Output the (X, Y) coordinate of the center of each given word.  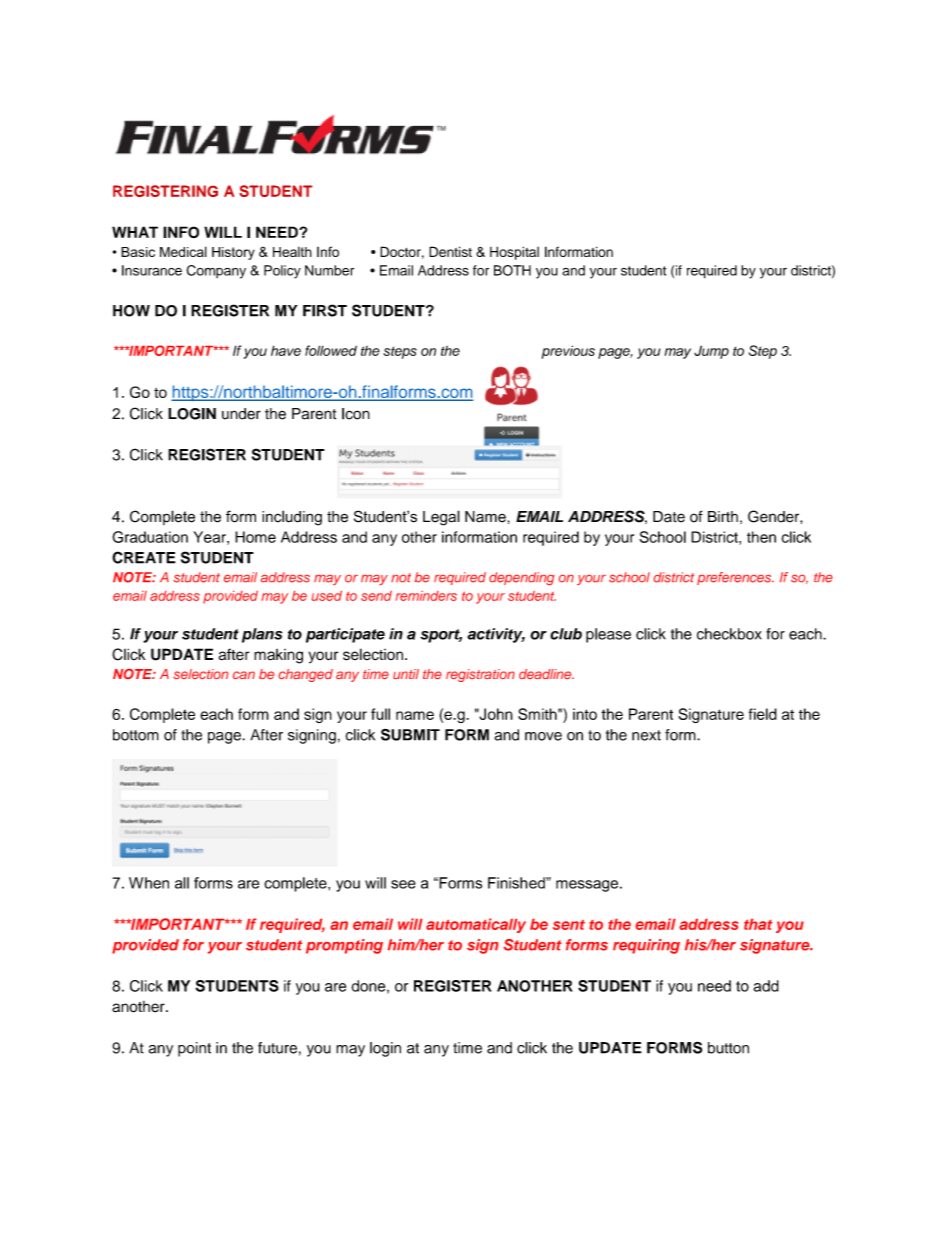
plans (262, 635)
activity (496, 635)
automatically (476, 925)
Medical (183, 251)
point (194, 1049)
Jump (711, 352)
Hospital (514, 253)
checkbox (729, 634)
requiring (646, 946)
